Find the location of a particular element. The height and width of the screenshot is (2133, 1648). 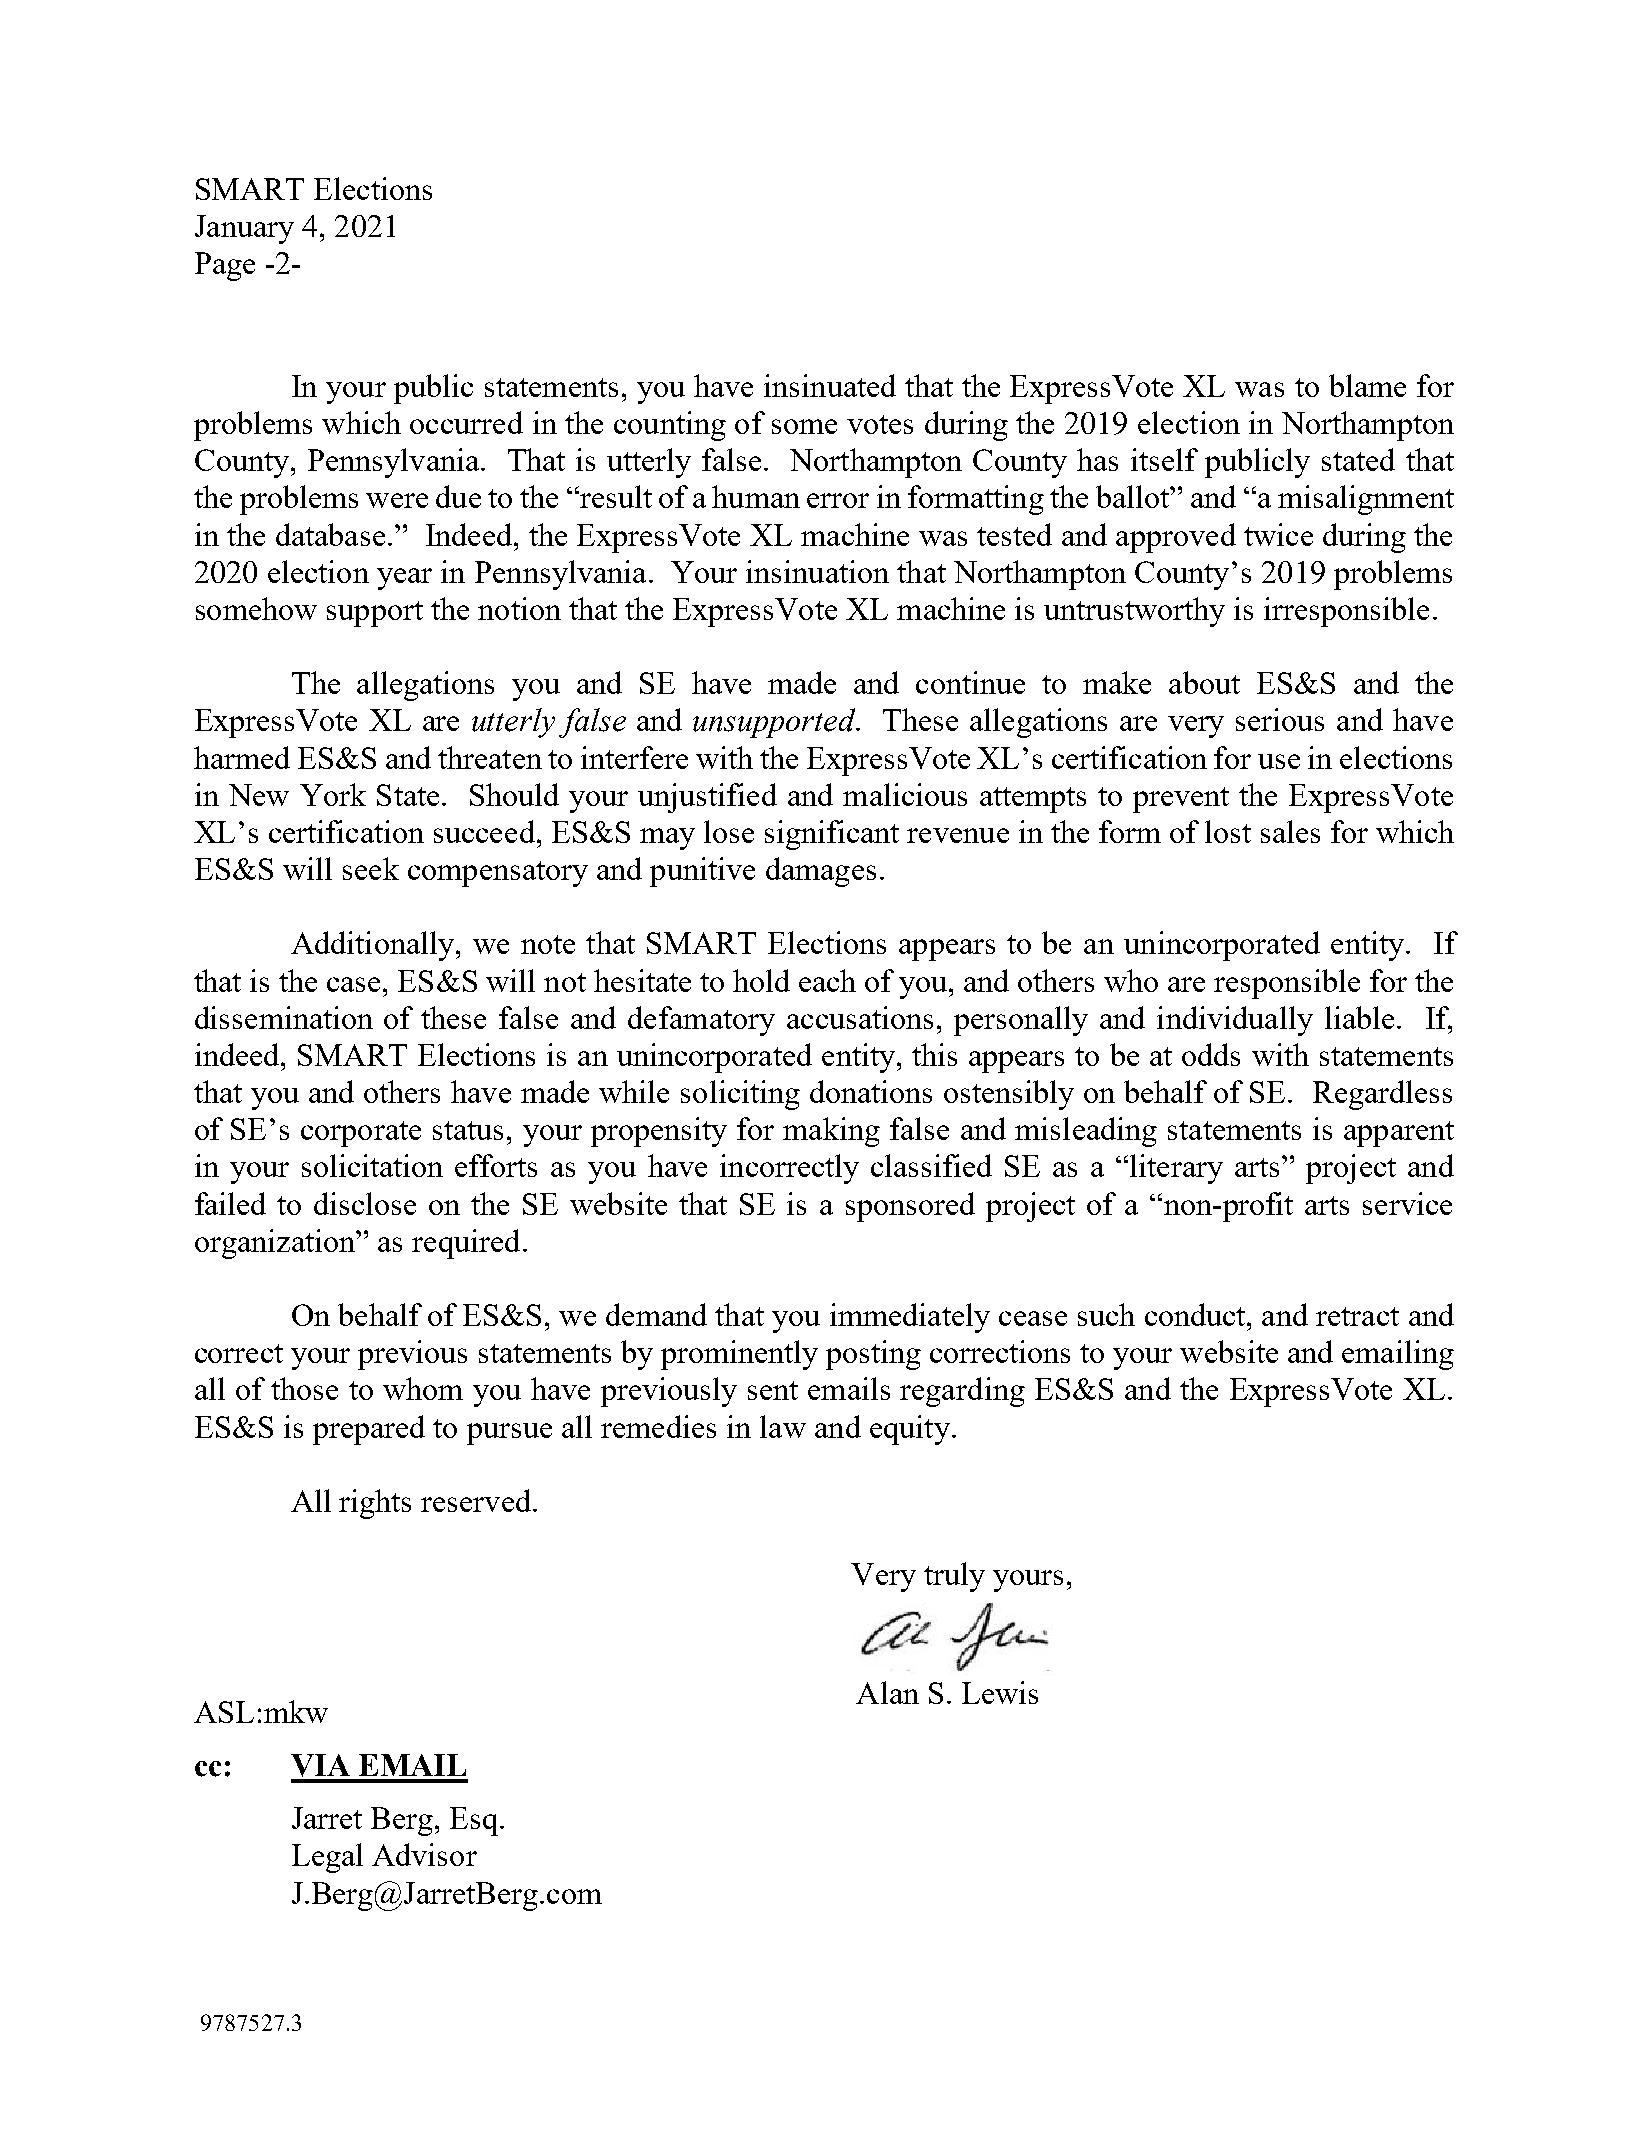

insinuated is located at coordinates (830, 385).
